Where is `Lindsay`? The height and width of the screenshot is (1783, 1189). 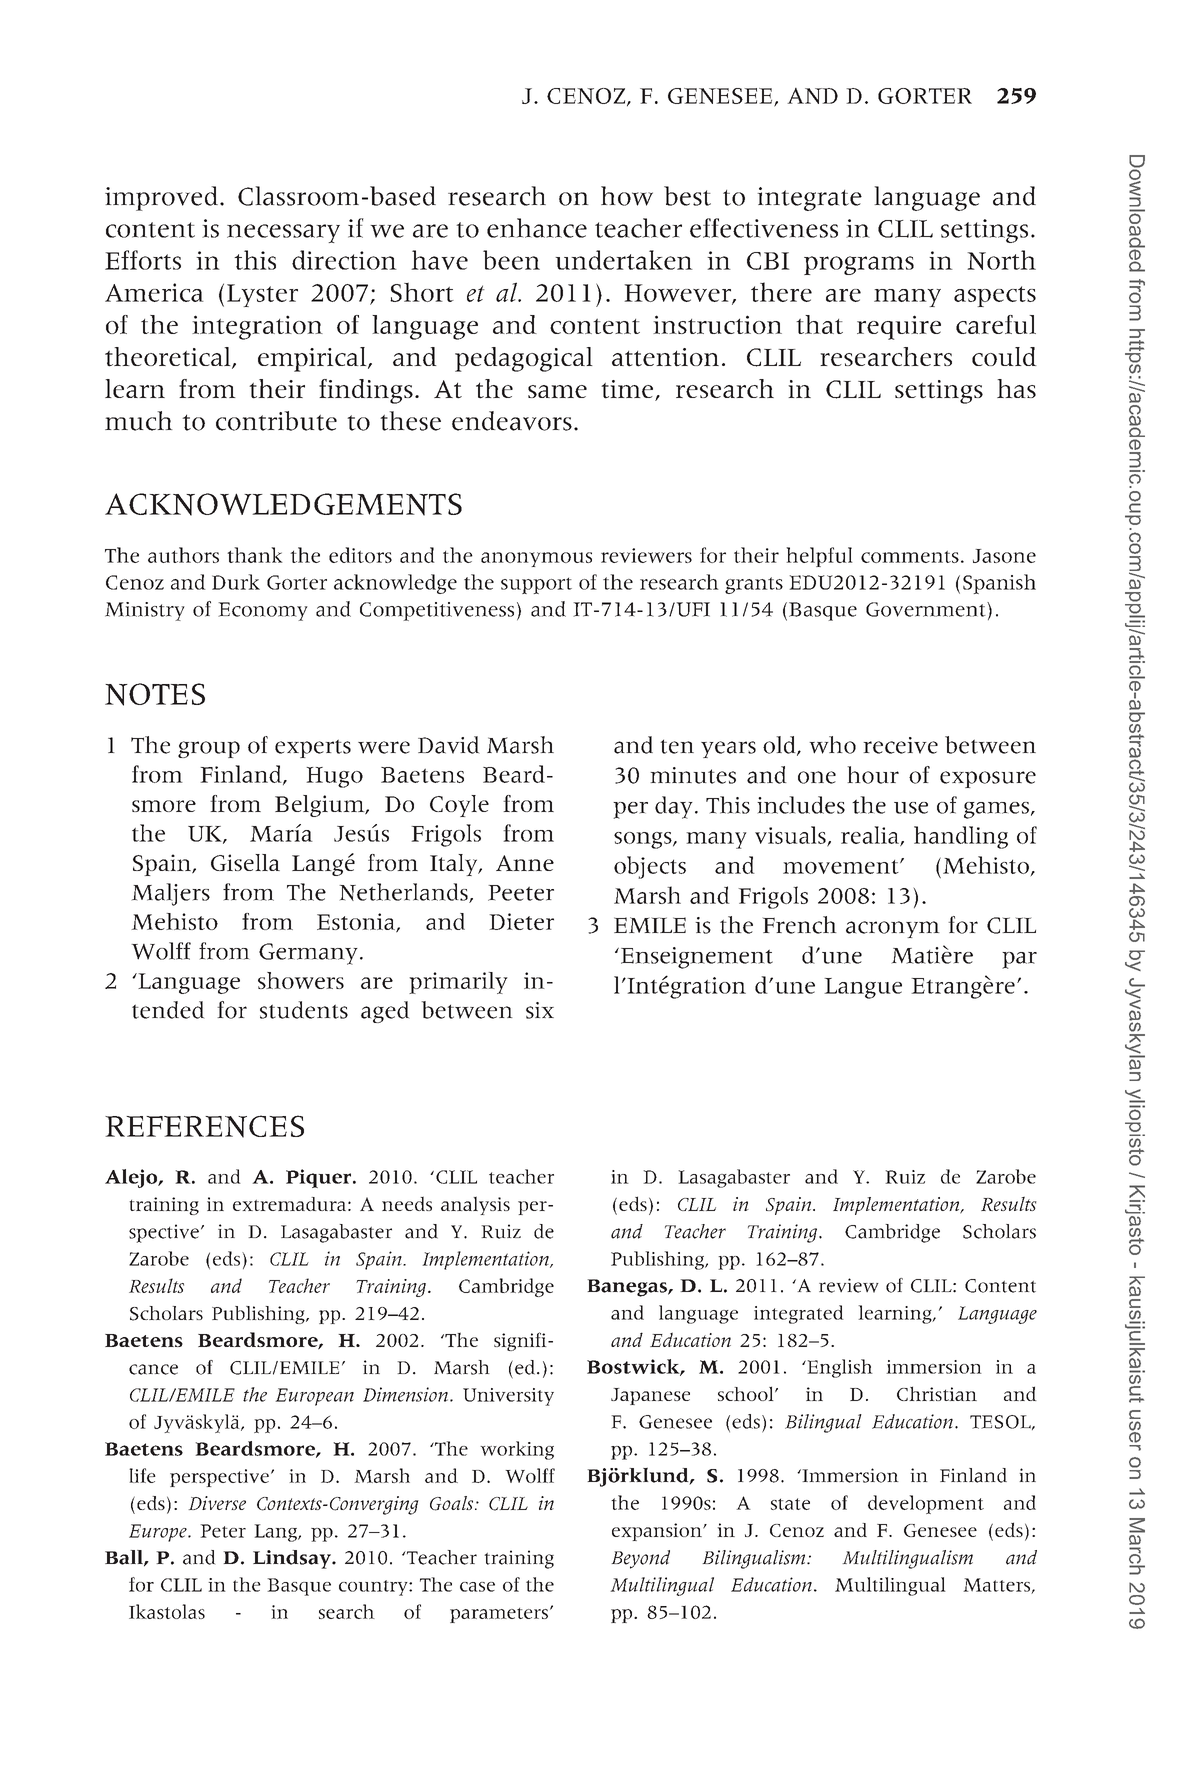 Lindsay is located at coordinates (293, 1559).
